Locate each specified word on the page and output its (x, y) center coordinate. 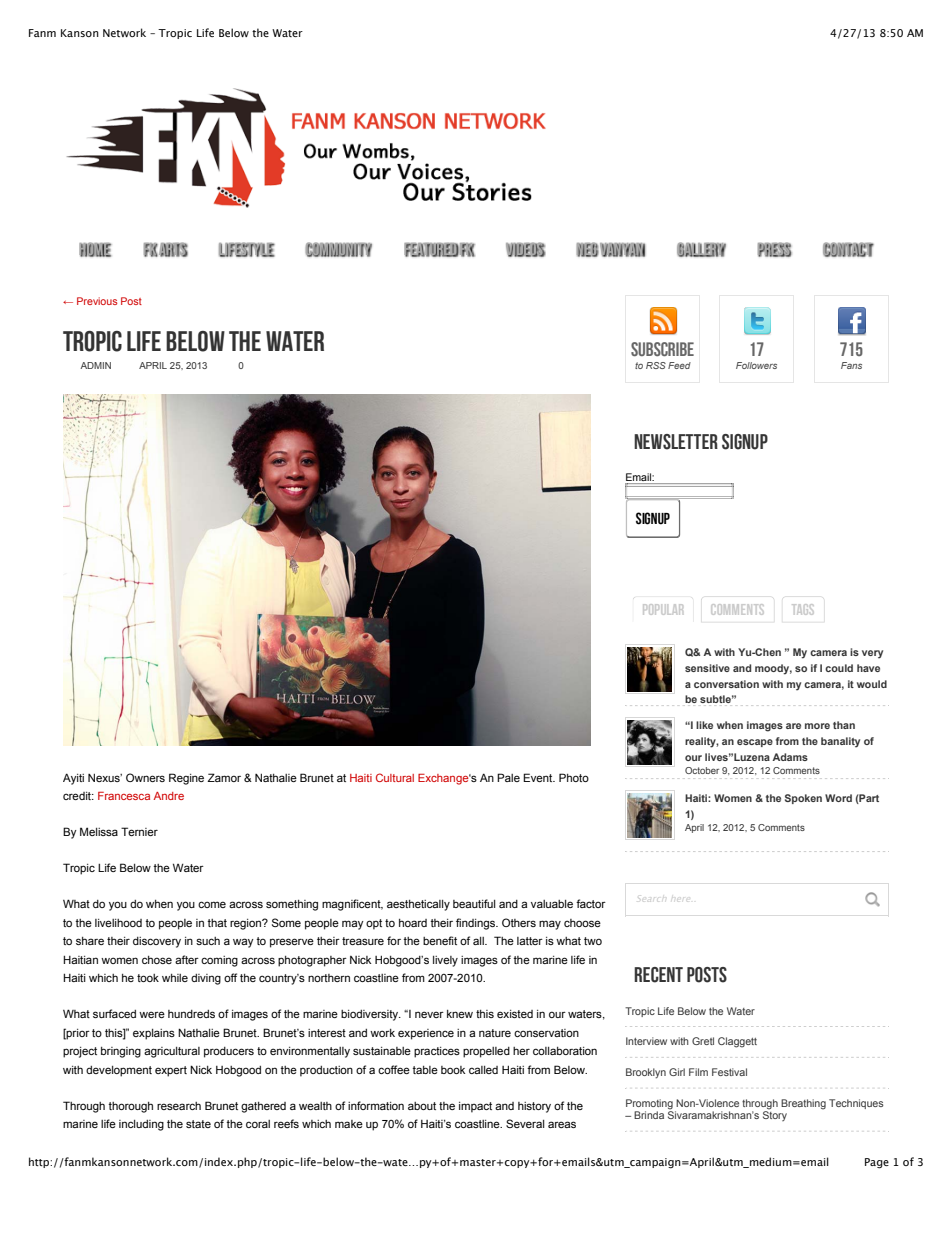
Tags (803, 609)
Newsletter (676, 442)
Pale (508, 777)
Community (338, 249)
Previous (97, 301)
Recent (658, 975)
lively (445, 961)
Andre (169, 796)
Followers (756, 365)
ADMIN (95, 365)
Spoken (803, 799)
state (198, 1124)
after (187, 959)
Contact (848, 249)
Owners (145, 777)
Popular (663, 609)
